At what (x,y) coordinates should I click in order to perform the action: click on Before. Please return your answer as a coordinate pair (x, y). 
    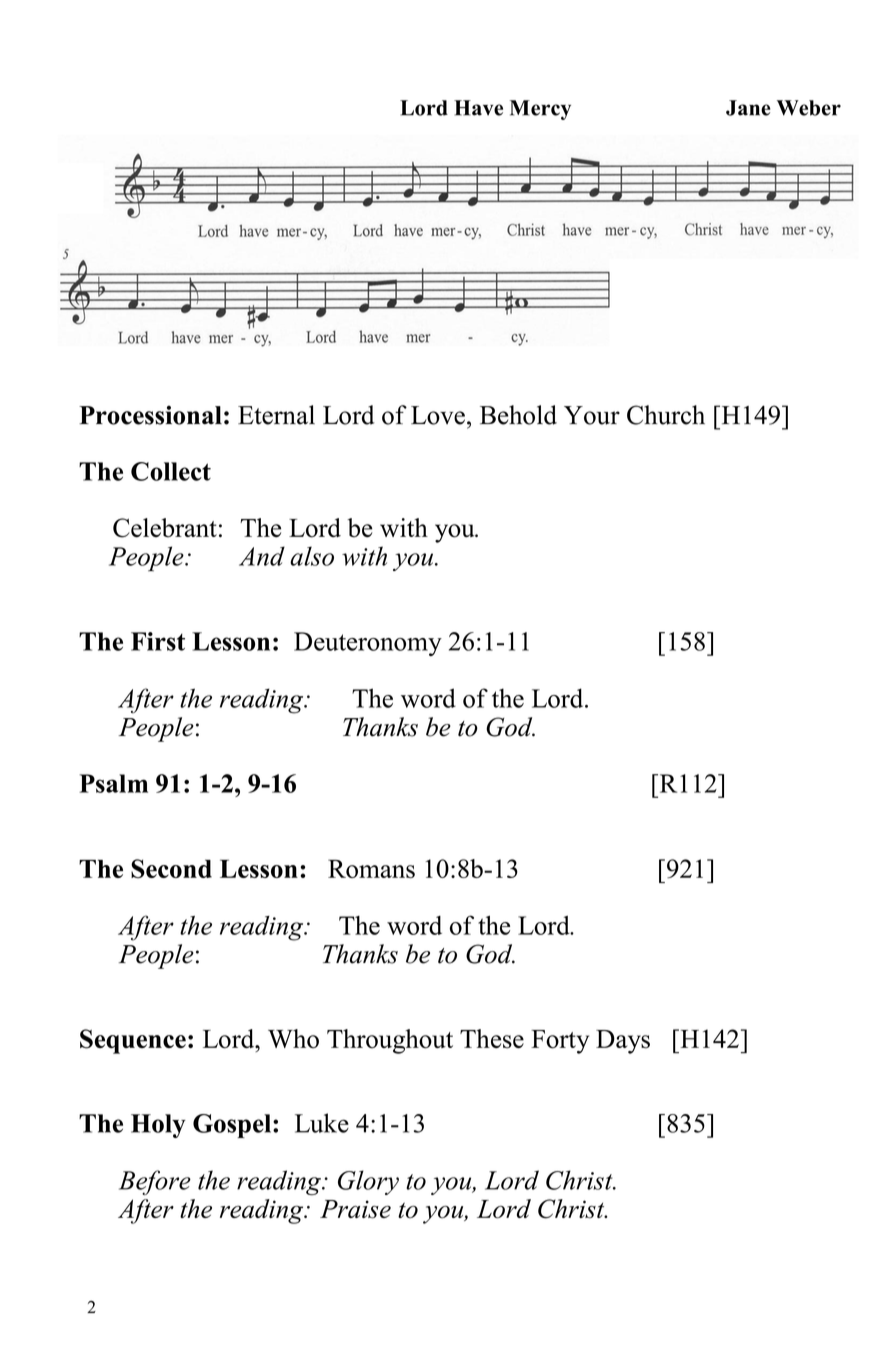
    Looking at the image, I should click on (155, 1182).
